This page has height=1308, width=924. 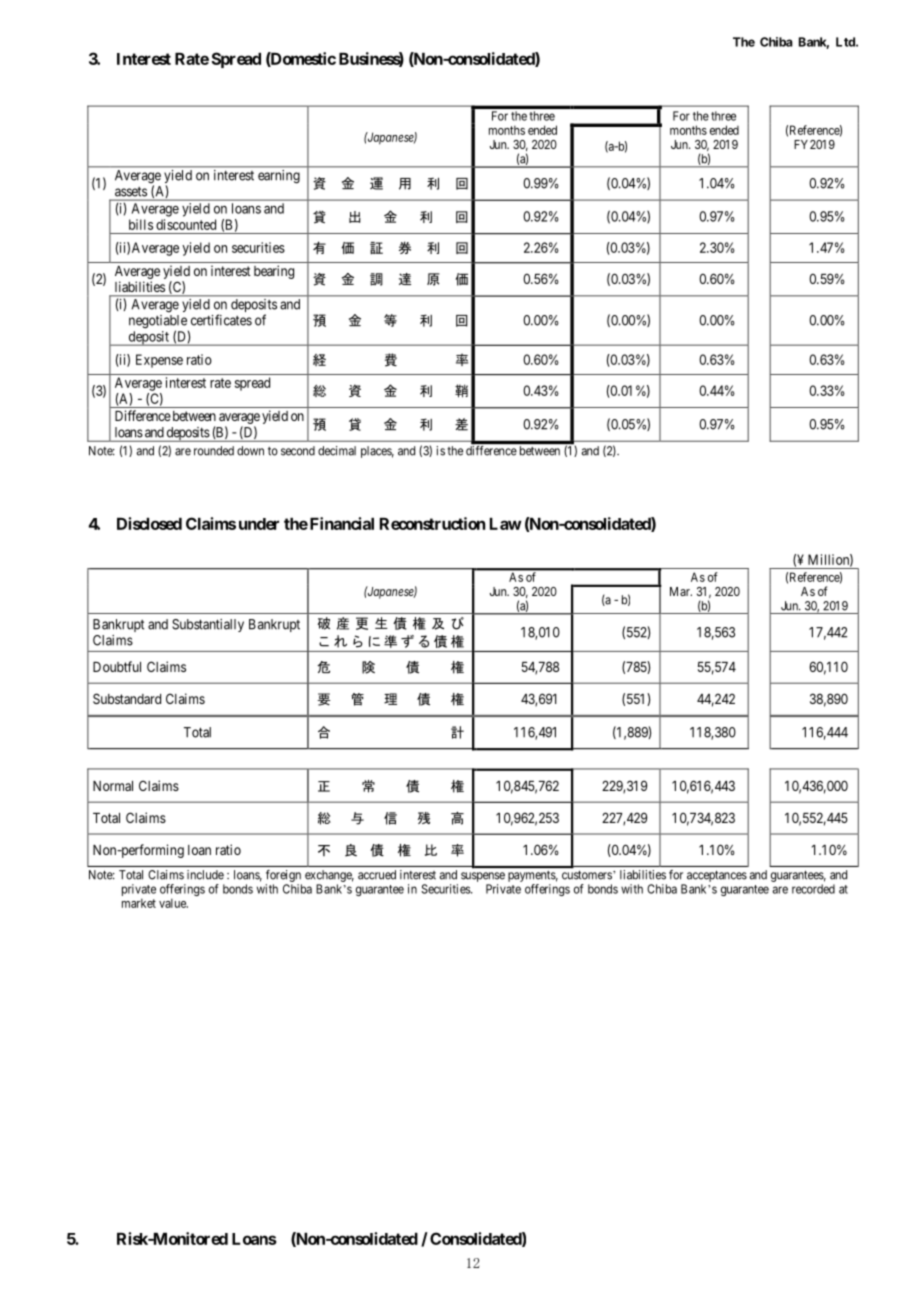 What do you see at coordinates (432, 523) in the page?
I see `Reconstruction` at bounding box center [432, 523].
